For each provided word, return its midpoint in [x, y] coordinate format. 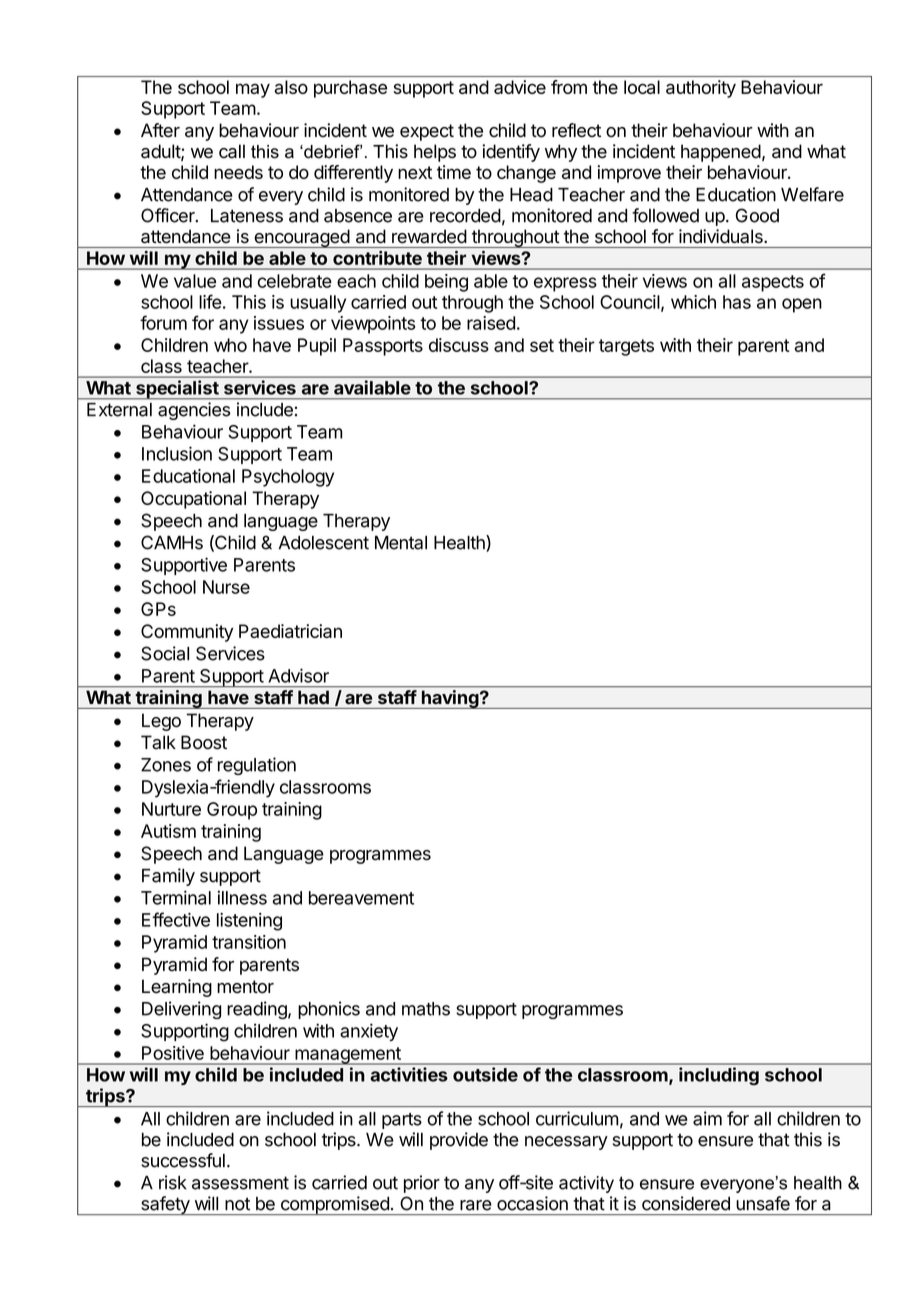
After [160, 130]
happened [721, 153]
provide [459, 1141]
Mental [401, 543]
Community [187, 633]
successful [183, 1160]
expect [427, 132]
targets [626, 347]
